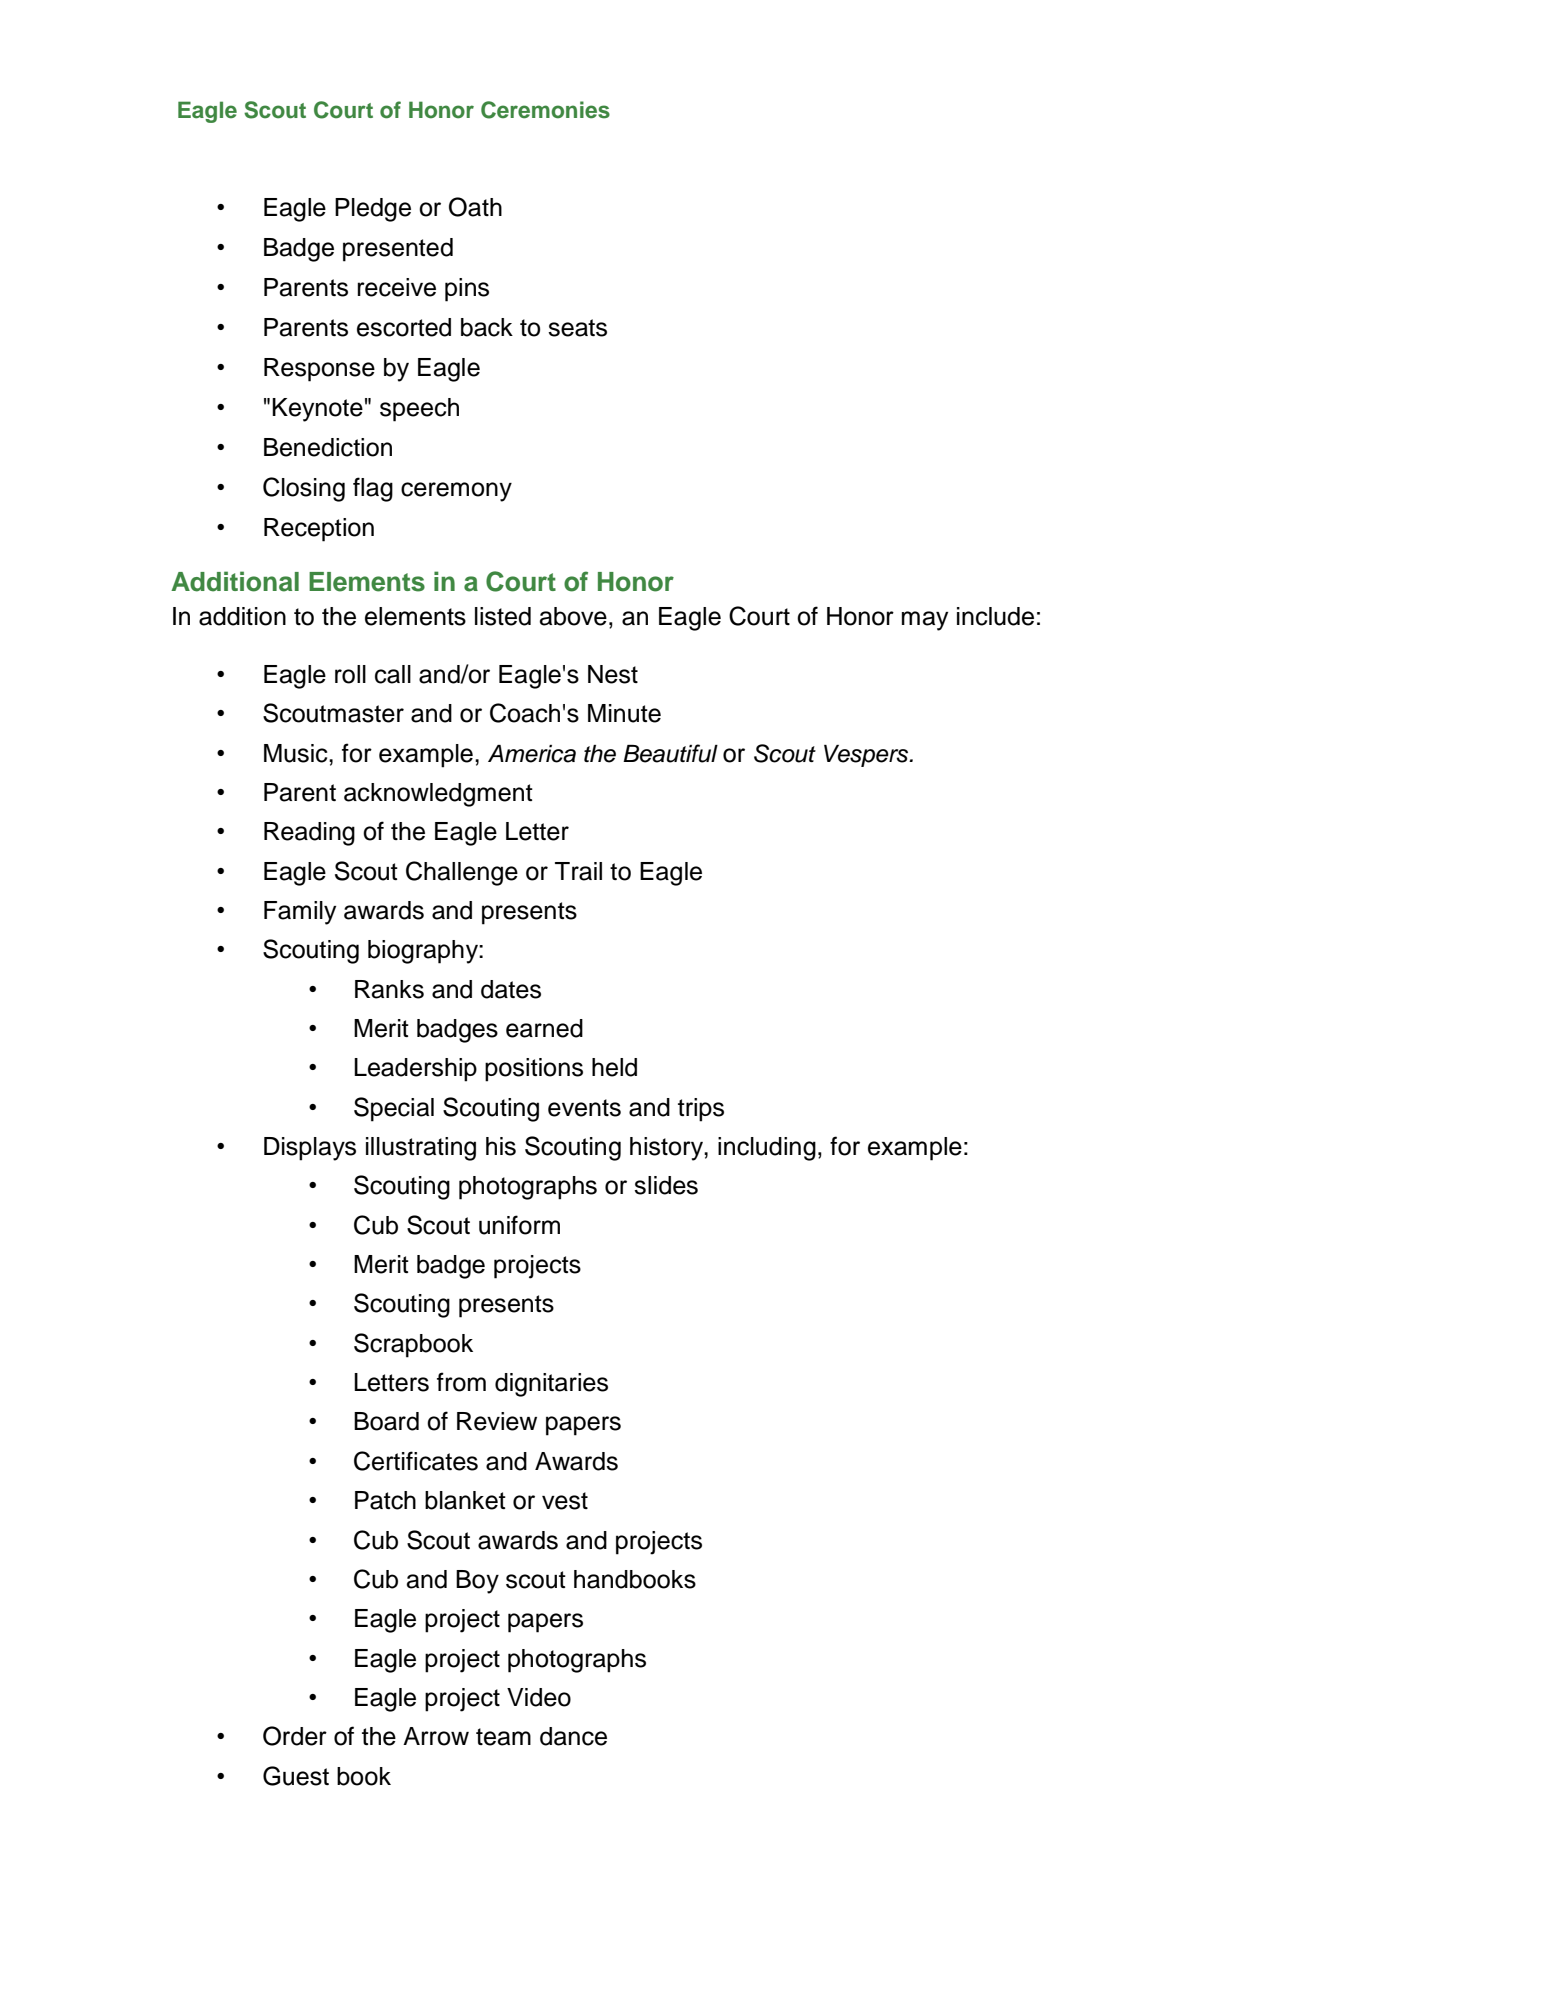 The height and width of the screenshot is (1997, 1543). I want to click on Trail, so click(578, 871).
